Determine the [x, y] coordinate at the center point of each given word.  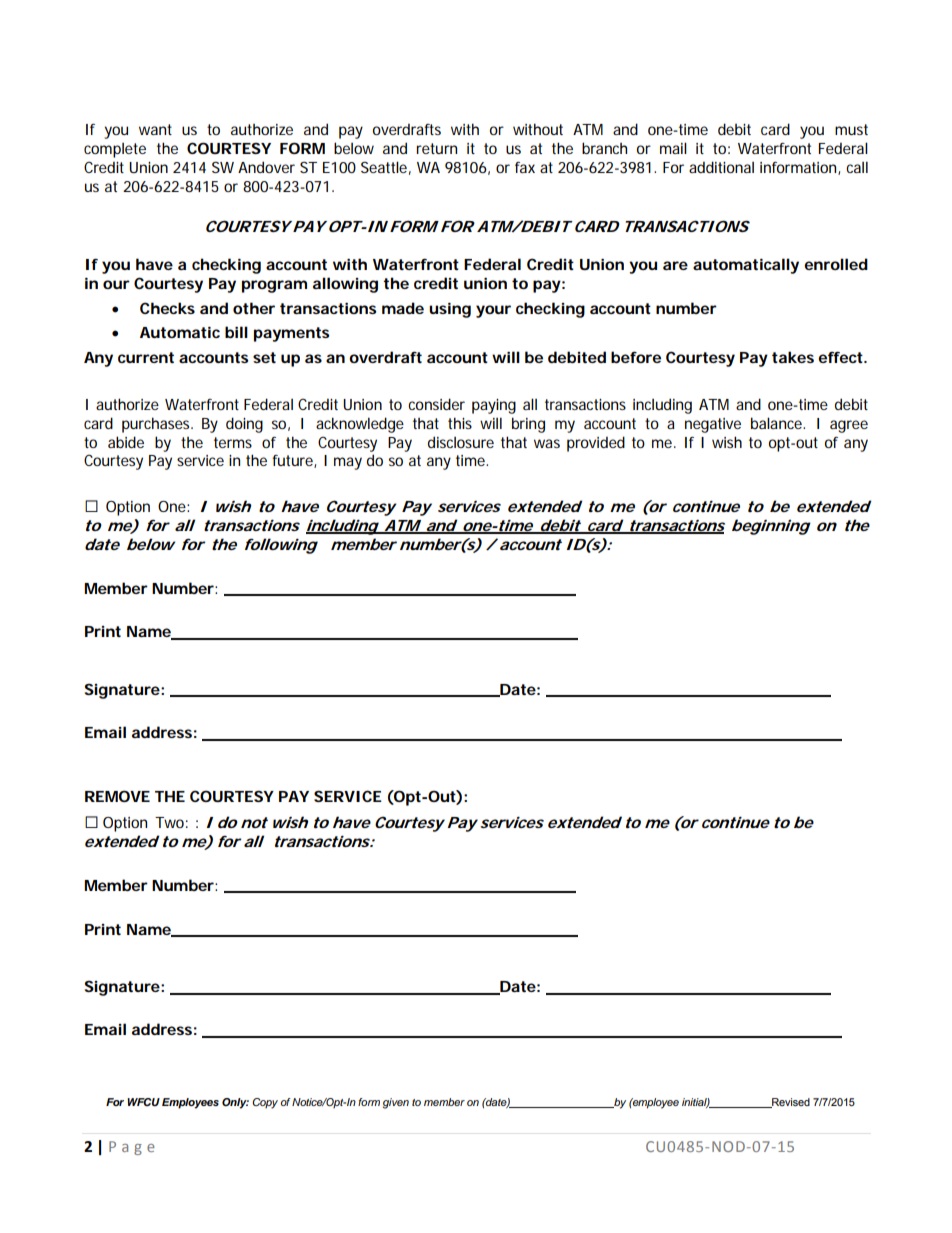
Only [235, 1103]
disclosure [461, 442]
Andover [266, 167]
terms [233, 442]
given [396, 1103]
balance [778, 423]
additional [721, 167]
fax [525, 167]
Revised [790, 1103]
